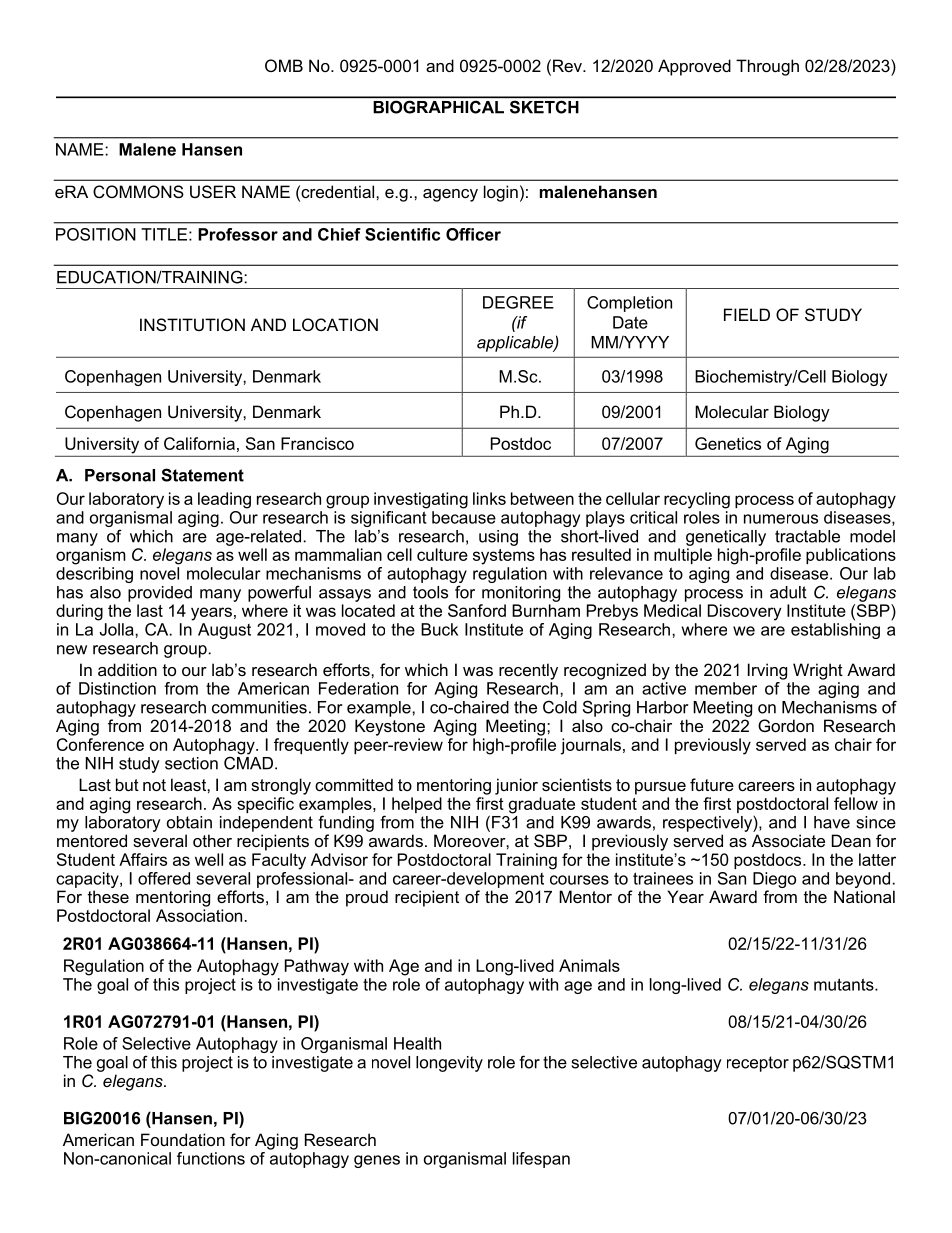 The height and width of the document is (1233, 952). Describe the element at coordinates (284, 65) in the document. I see `OMB` at that location.
